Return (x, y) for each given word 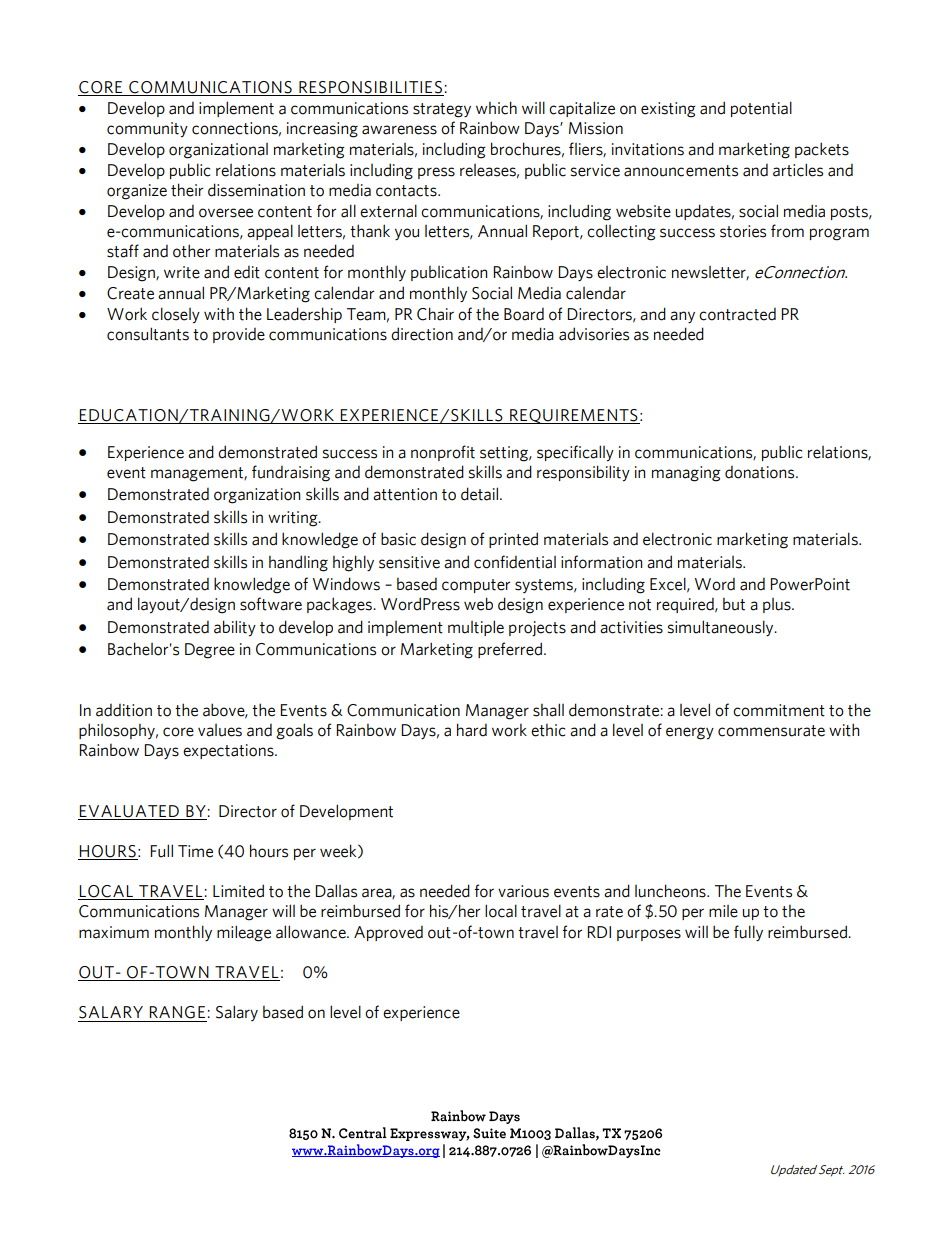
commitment (779, 710)
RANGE (177, 1012)
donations (761, 472)
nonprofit (443, 453)
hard (472, 730)
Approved (388, 933)
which (496, 108)
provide (239, 335)
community (147, 130)
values (220, 730)
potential (761, 109)
